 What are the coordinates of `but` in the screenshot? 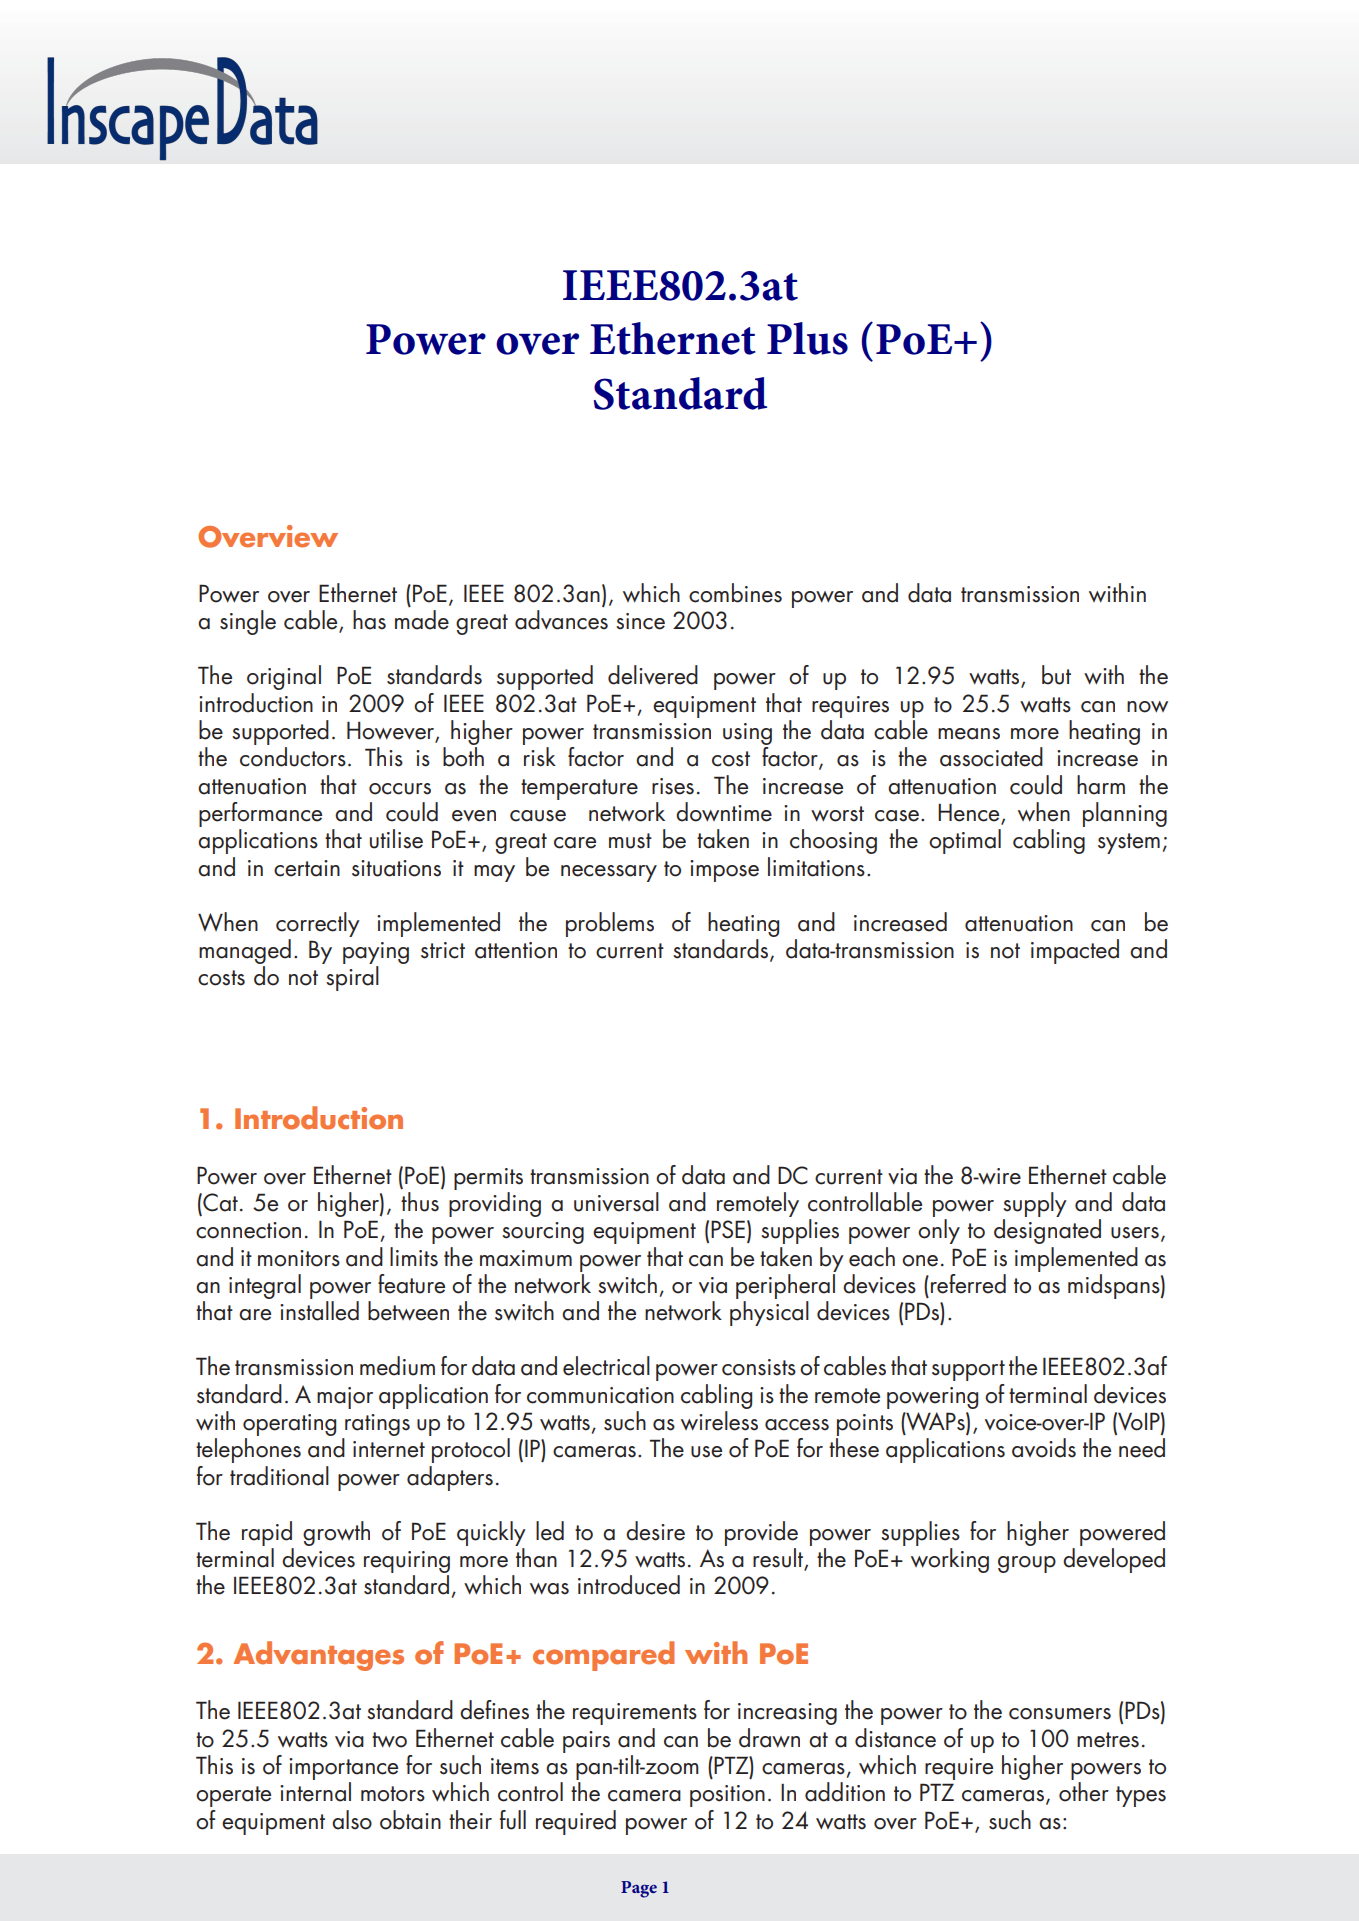 It's located at (1056, 675).
